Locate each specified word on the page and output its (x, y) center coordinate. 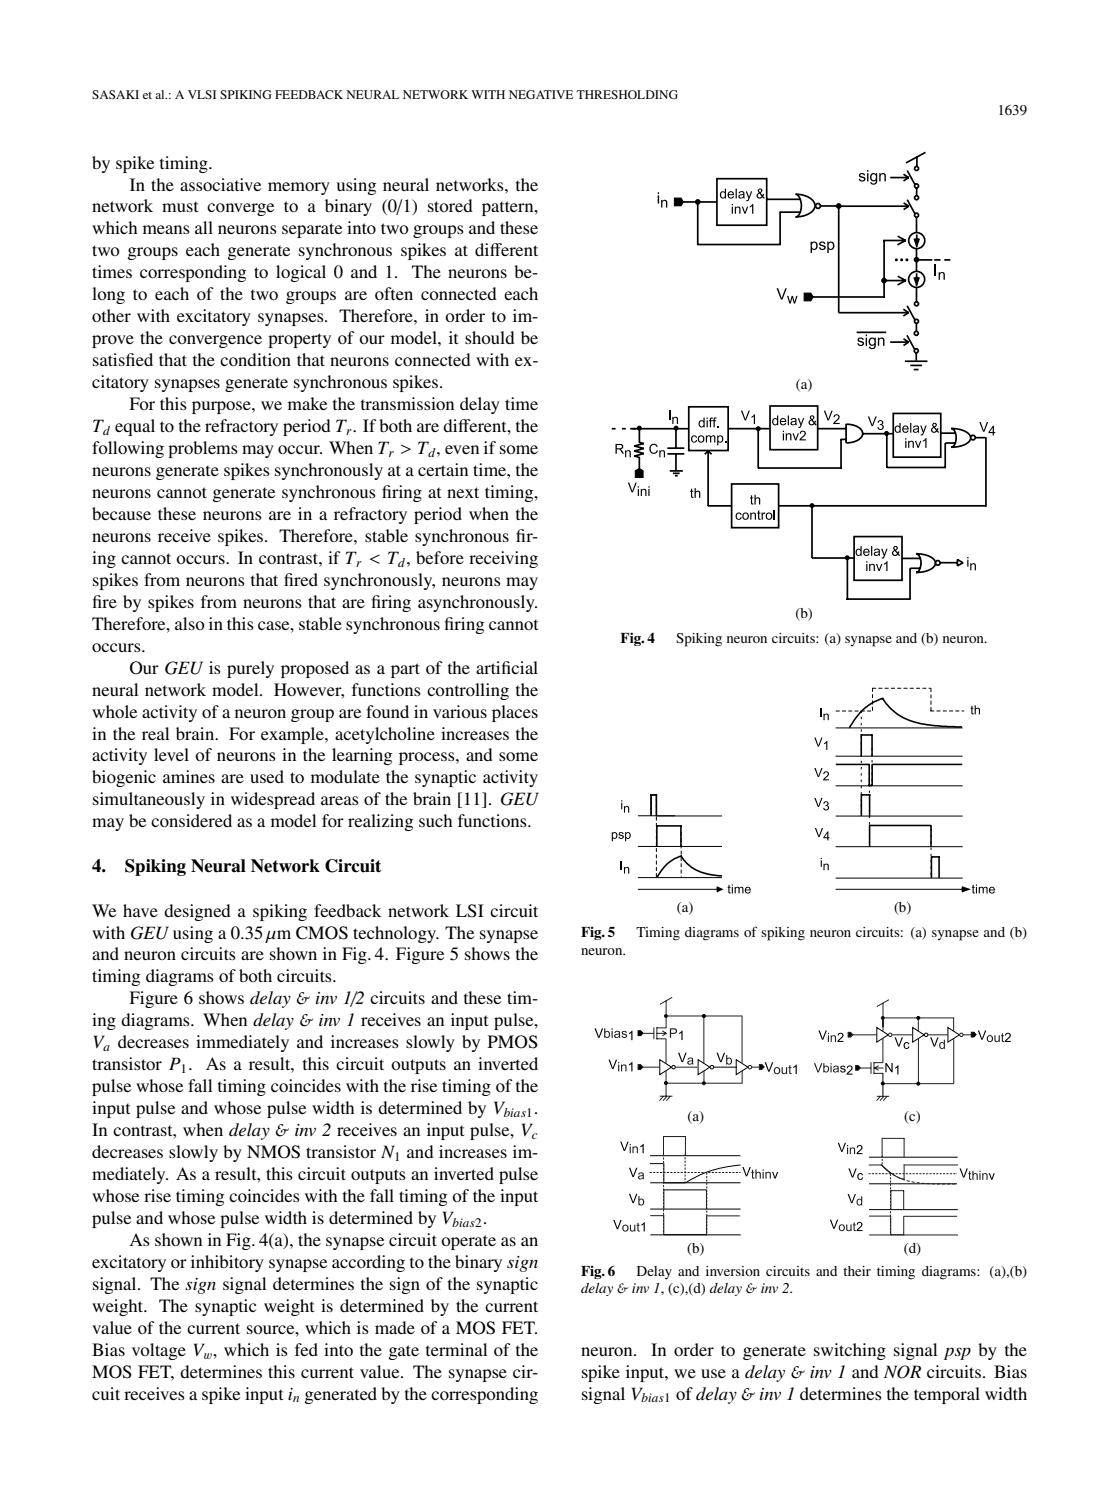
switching (850, 1351)
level (171, 754)
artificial (507, 667)
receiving (503, 559)
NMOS (273, 1152)
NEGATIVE (541, 94)
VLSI (202, 94)
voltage (159, 1351)
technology (395, 934)
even (462, 449)
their (857, 1271)
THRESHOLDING (627, 94)
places (515, 713)
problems (203, 449)
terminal (456, 1349)
